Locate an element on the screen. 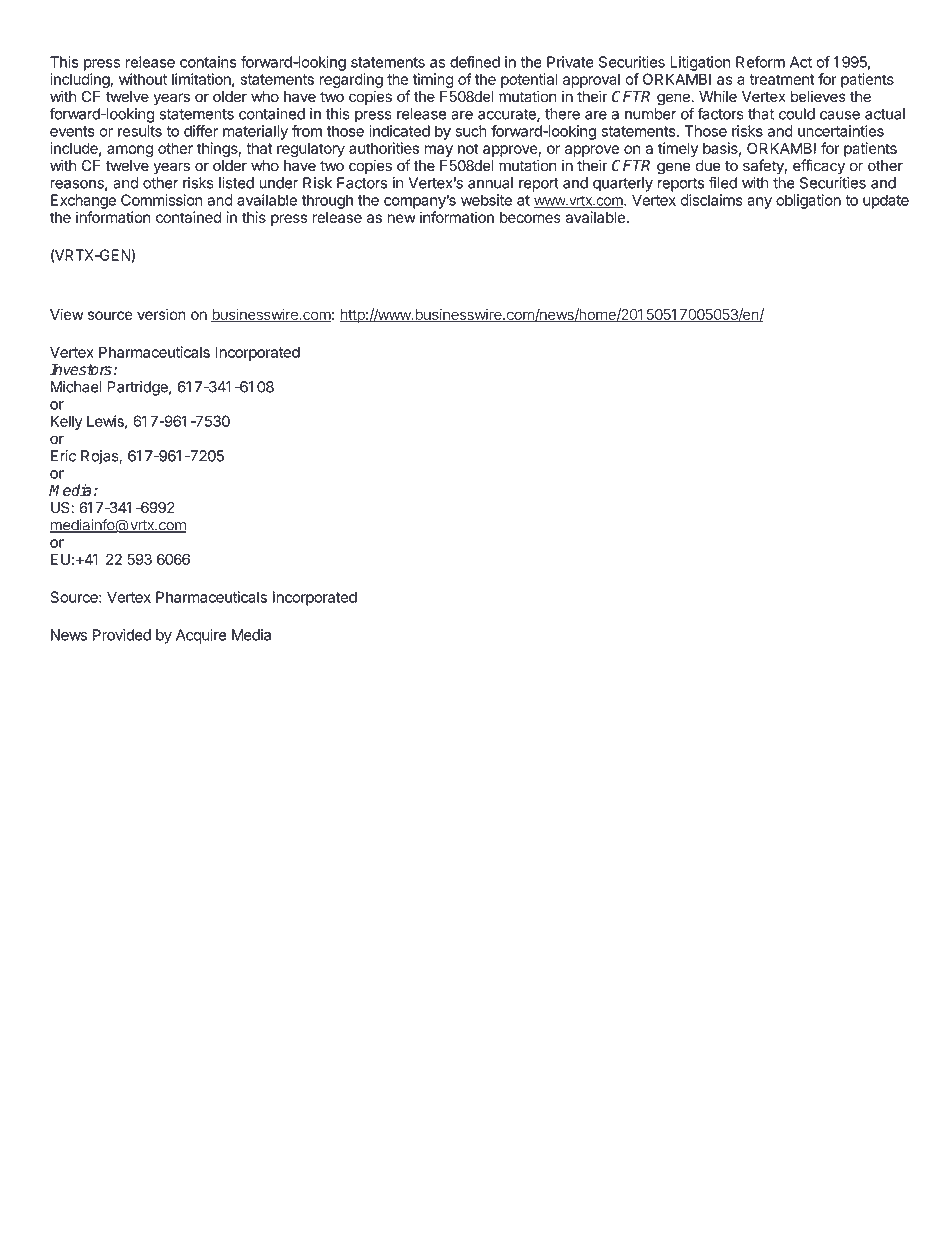 This screenshot has height=1233, width=952. Eric is located at coordinates (63, 456).
